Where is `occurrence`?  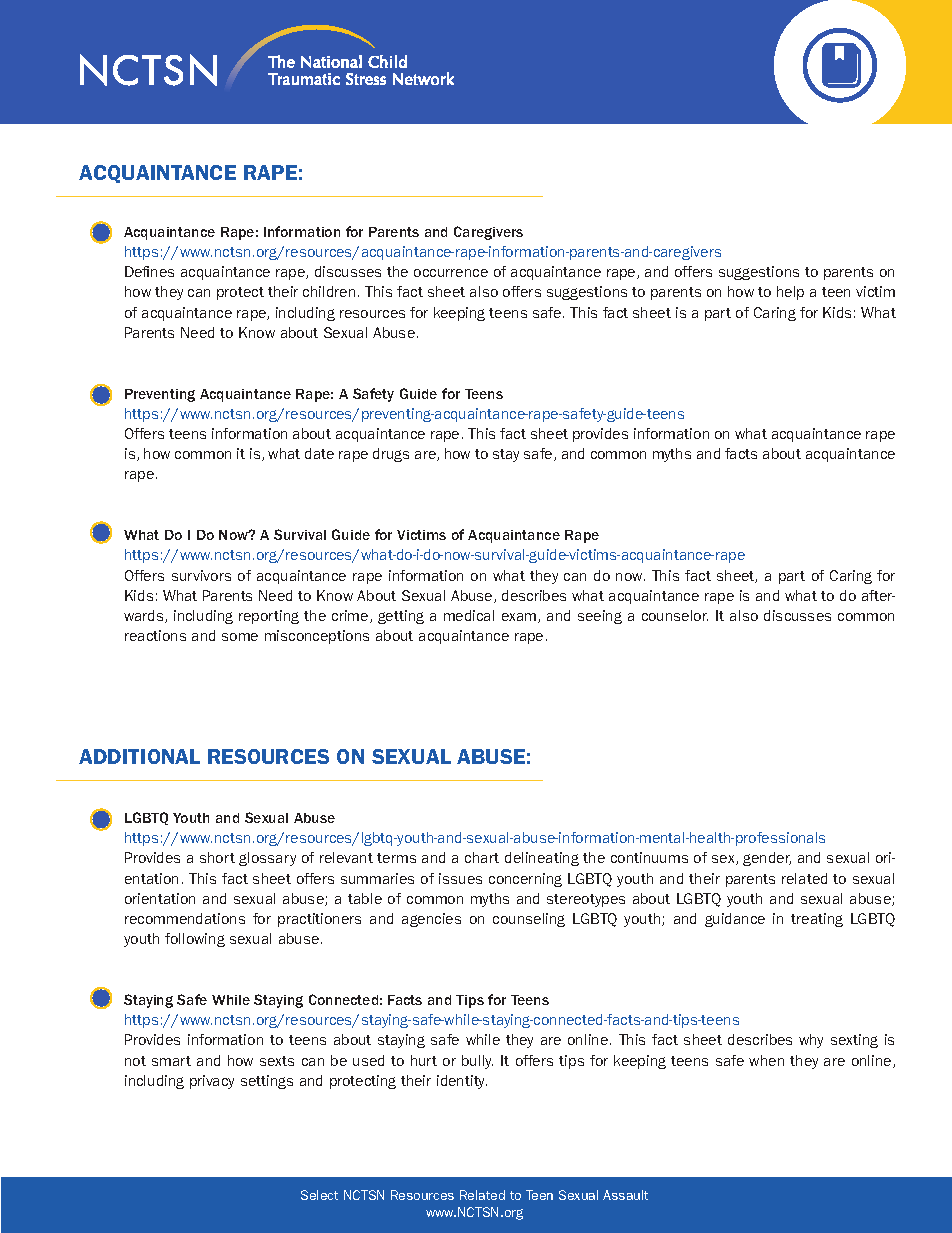
occurrence is located at coordinates (451, 273).
